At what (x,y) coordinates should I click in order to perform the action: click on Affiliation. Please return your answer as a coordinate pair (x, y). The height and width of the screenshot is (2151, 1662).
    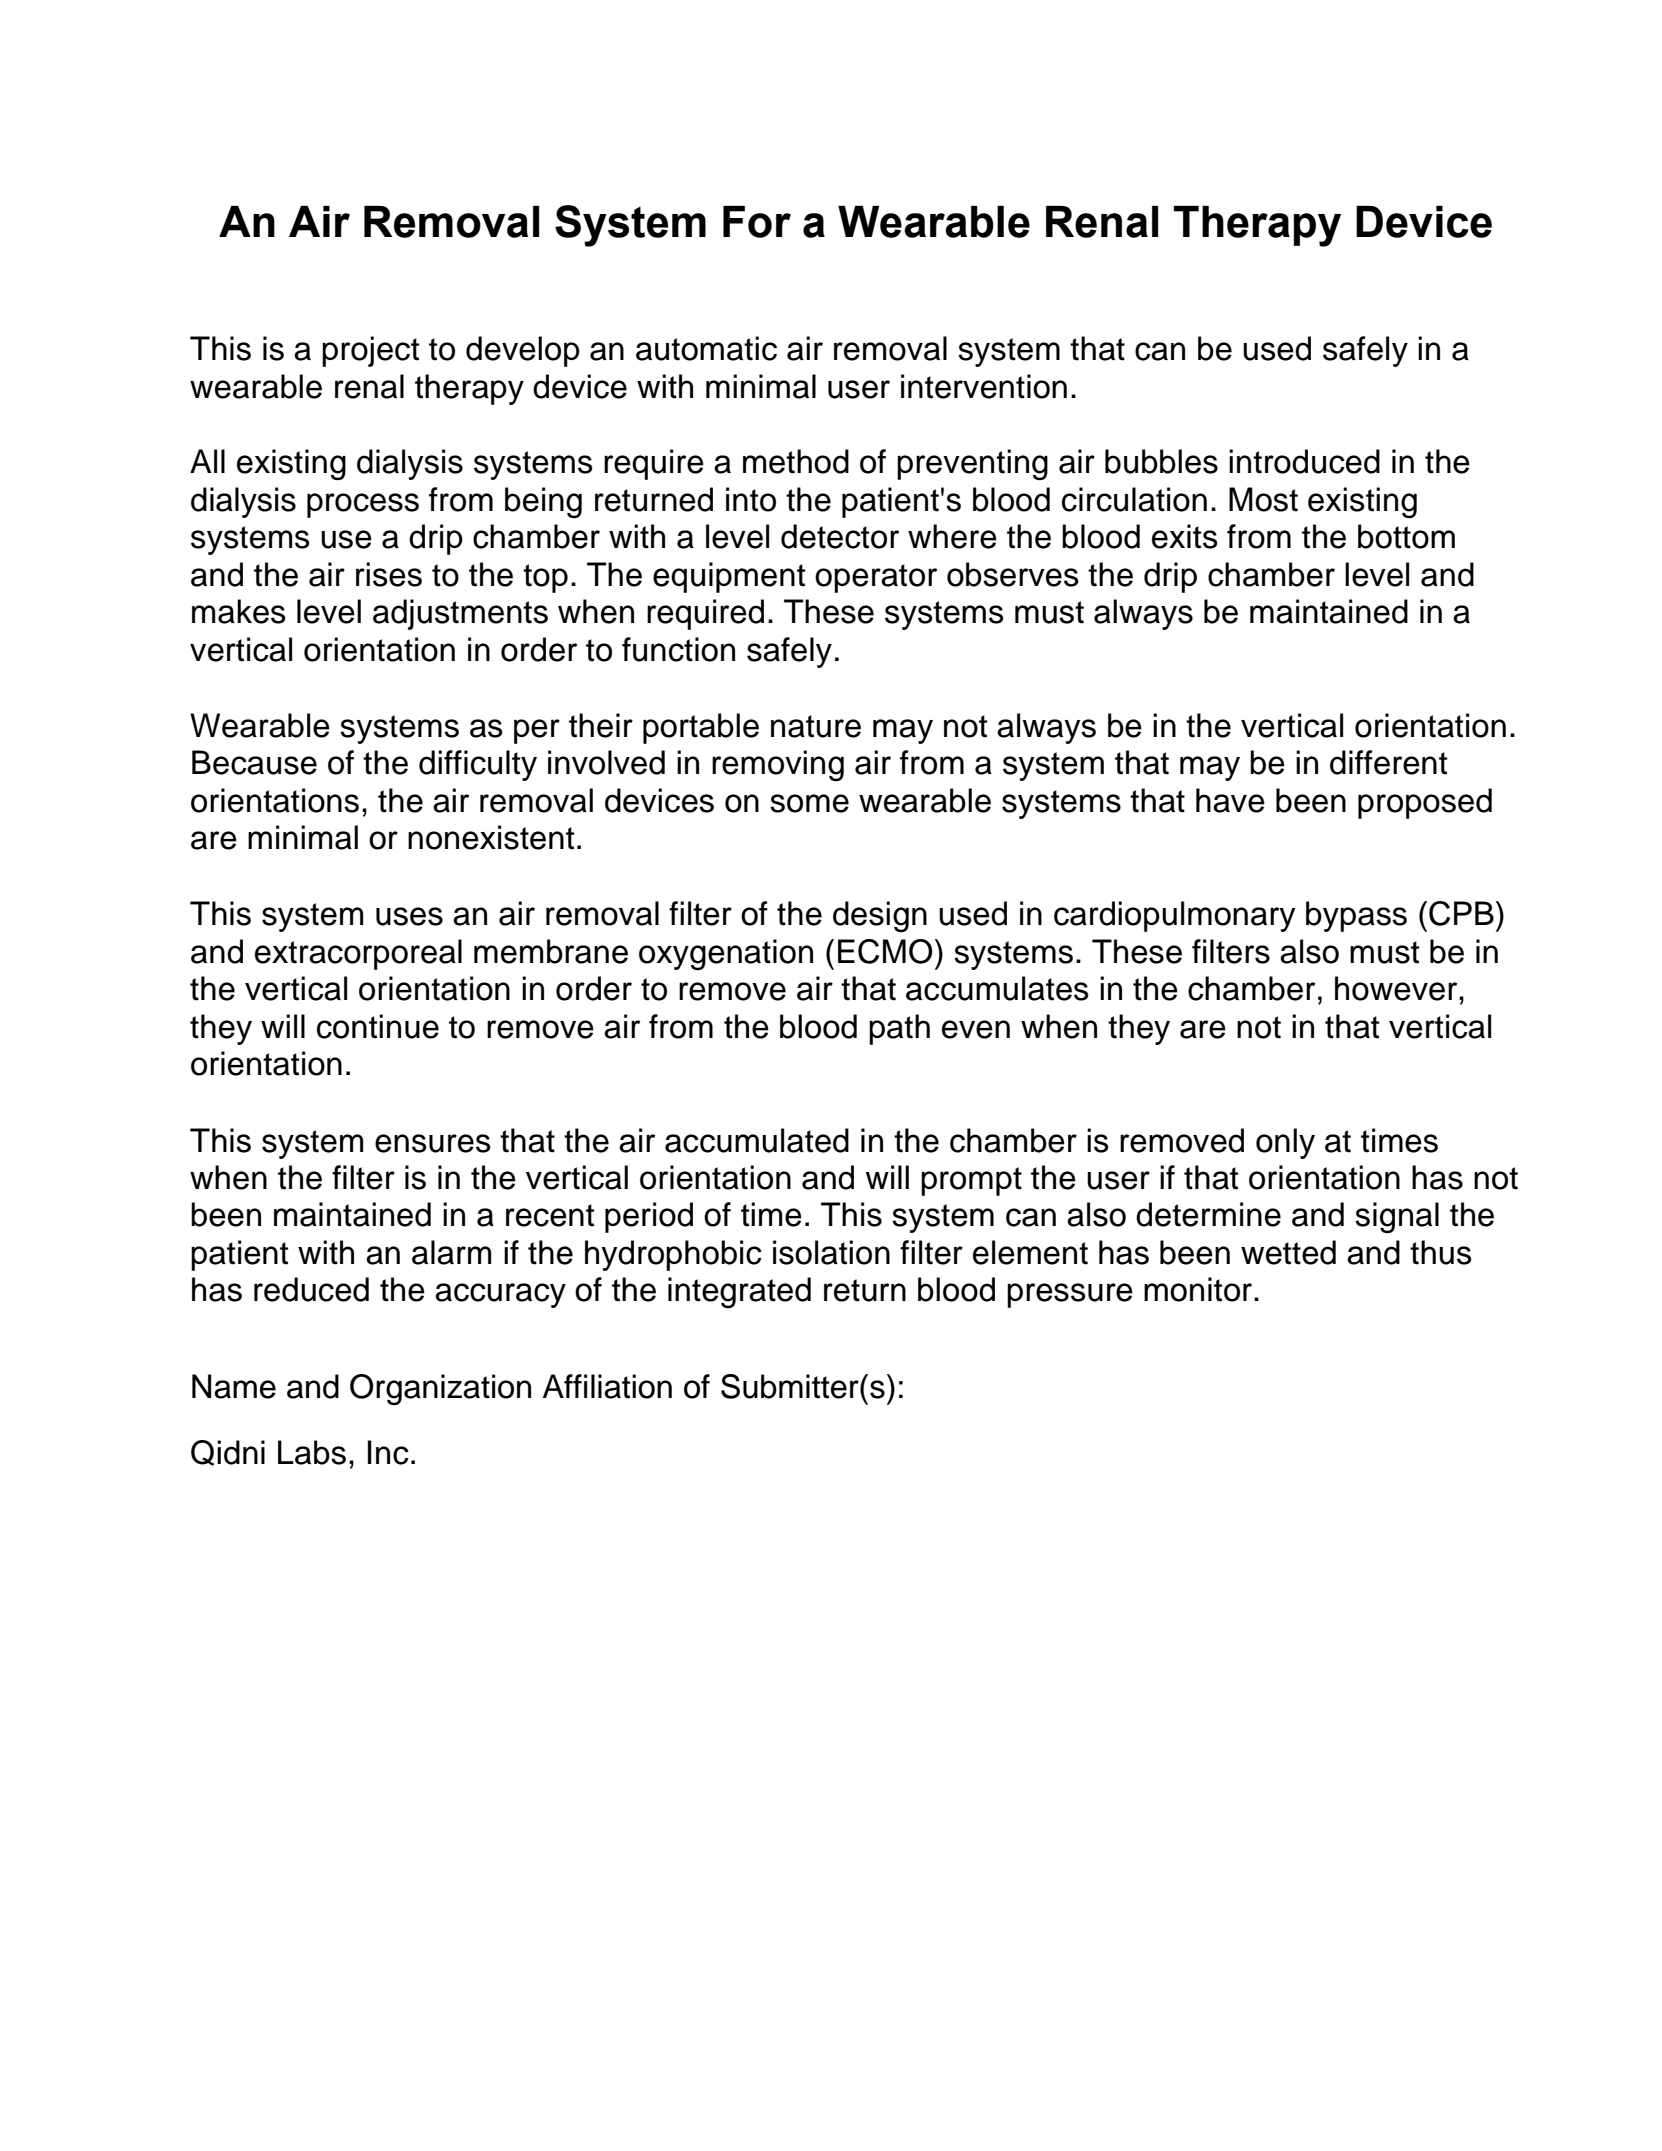
    Looking at the image, I should click on (607, 1386).
